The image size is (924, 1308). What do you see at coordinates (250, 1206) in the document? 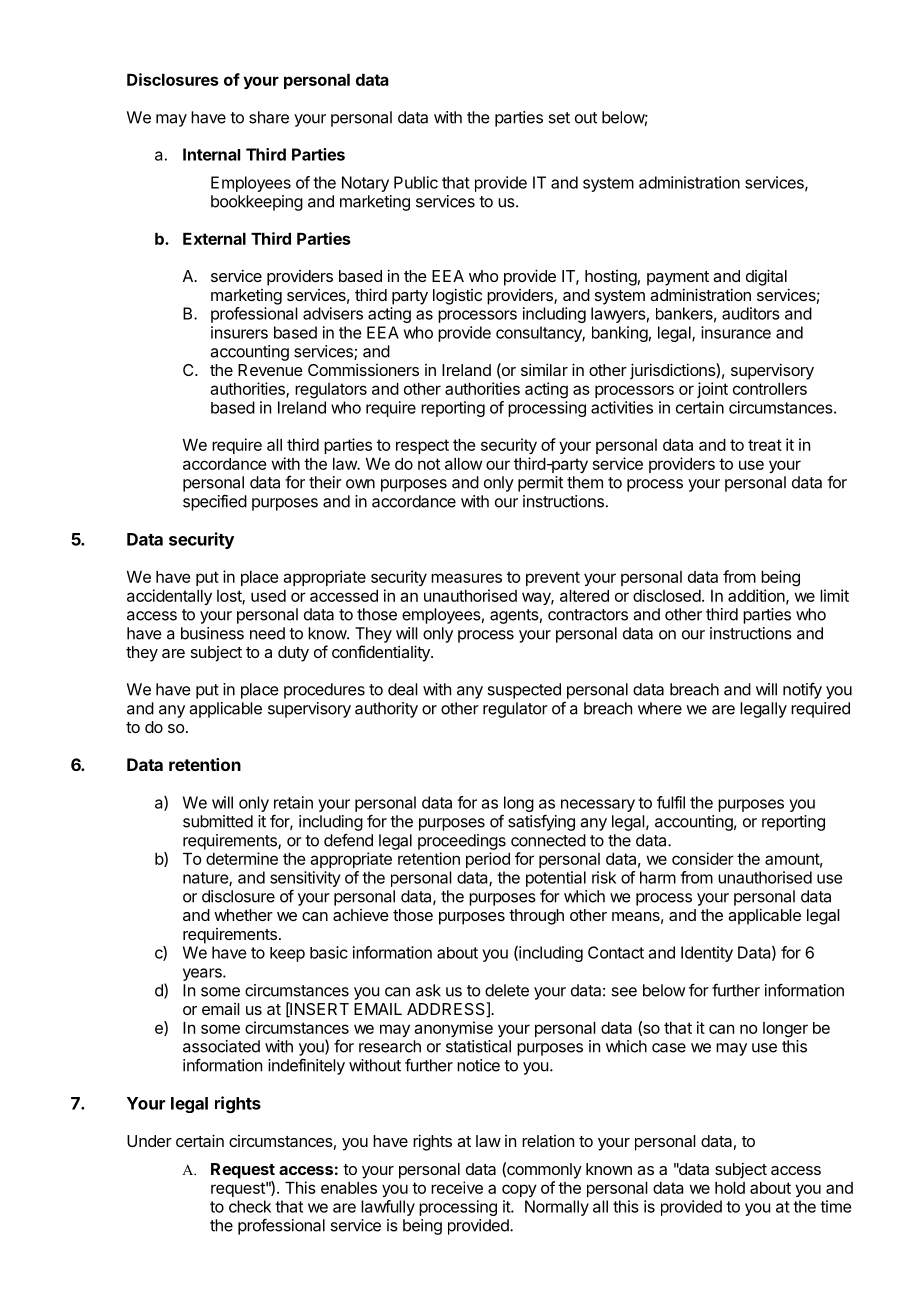
I see `check` at bounding box center [250, 1206].
